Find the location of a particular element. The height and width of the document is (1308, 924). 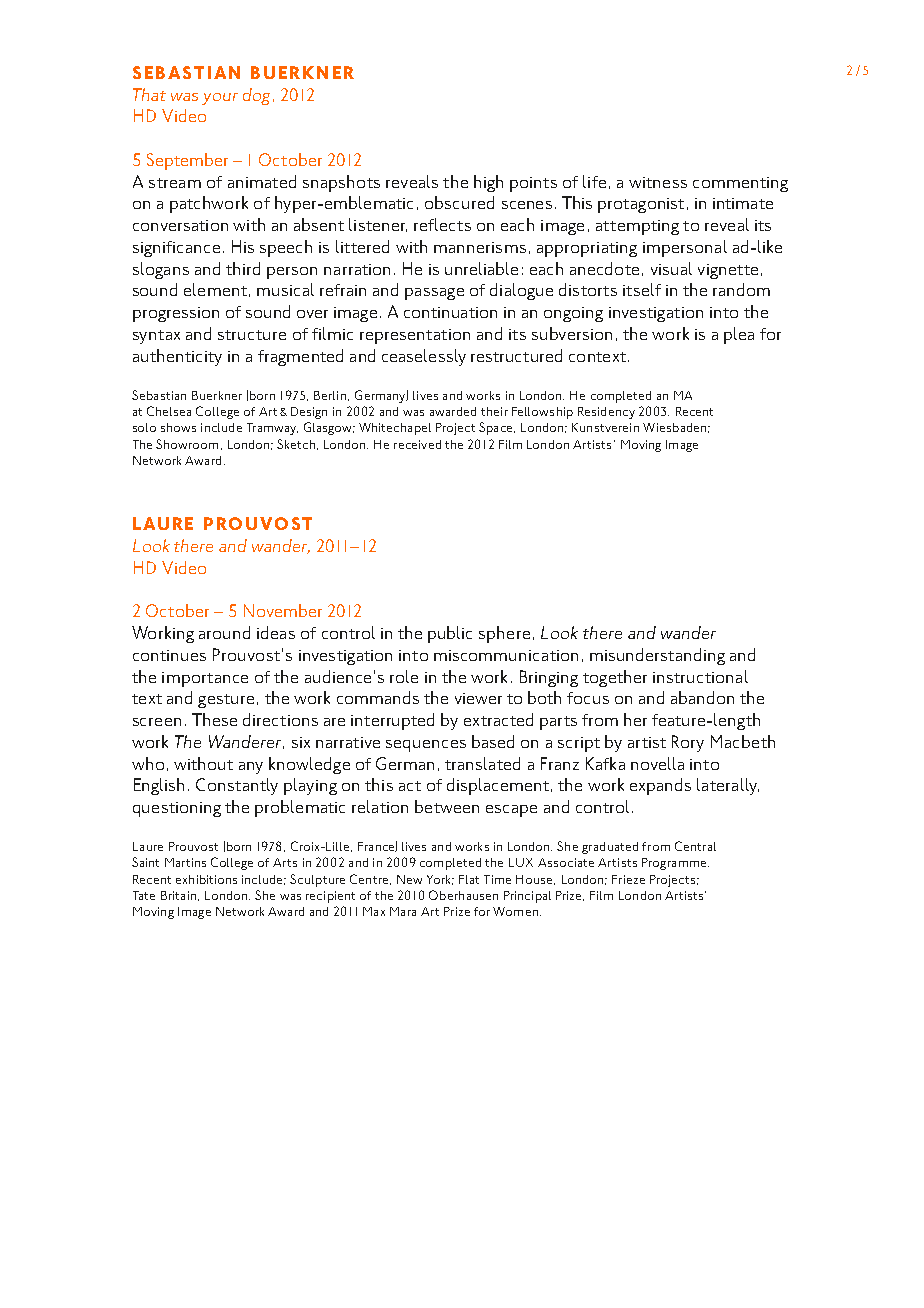

Residency is located at coordinates (606, 413).
